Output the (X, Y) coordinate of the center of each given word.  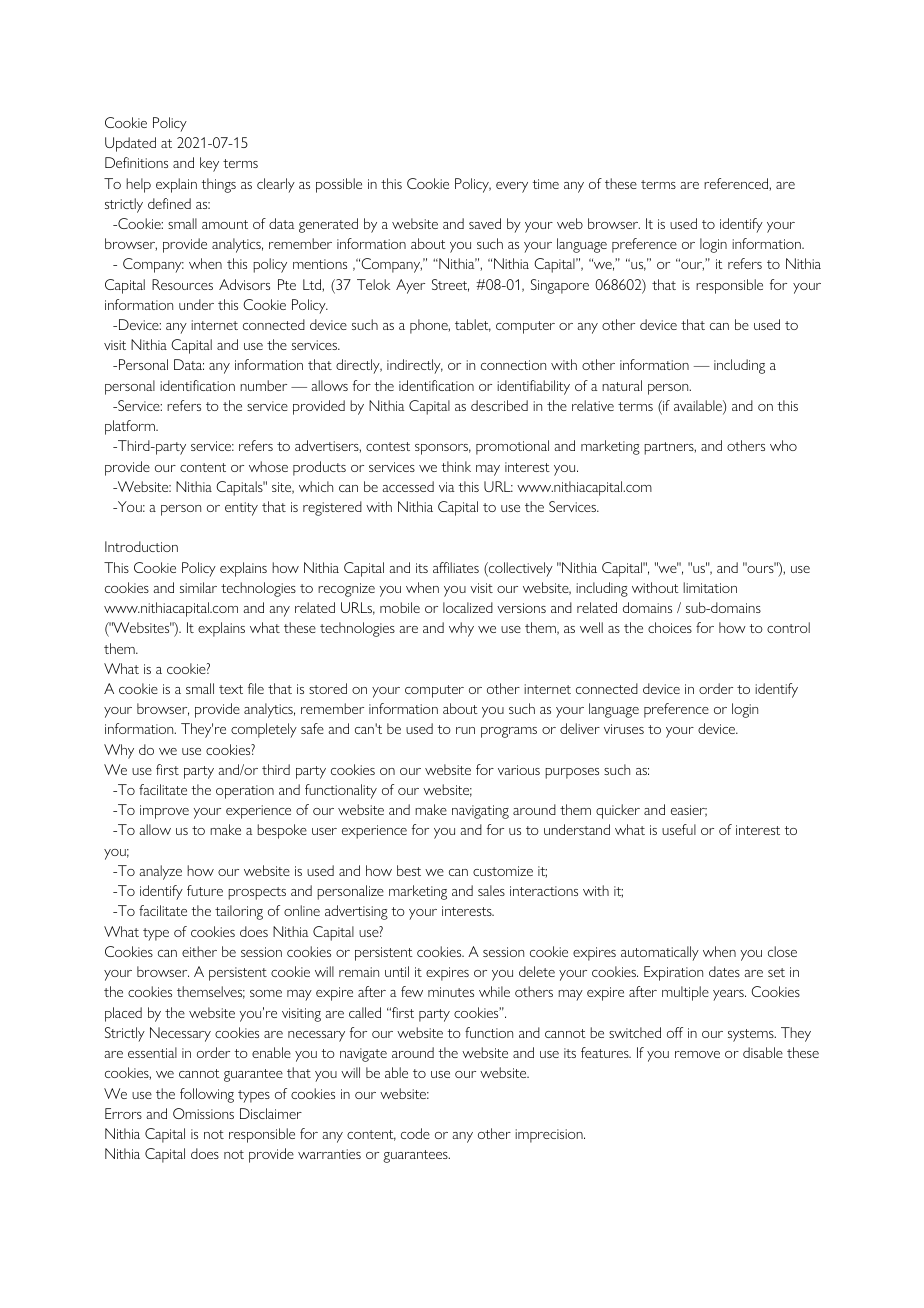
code (415, 1133)
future (205, 890)
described (499, 405)
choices (670, 627)
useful (679, 829)
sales (491, 890)
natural (622, 385)
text (231, 689)
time (545, 184)
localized (468, 607)
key (209, 164)
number (263, 385)
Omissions (203, 1113)
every (512, 187)
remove (697, 1054)
